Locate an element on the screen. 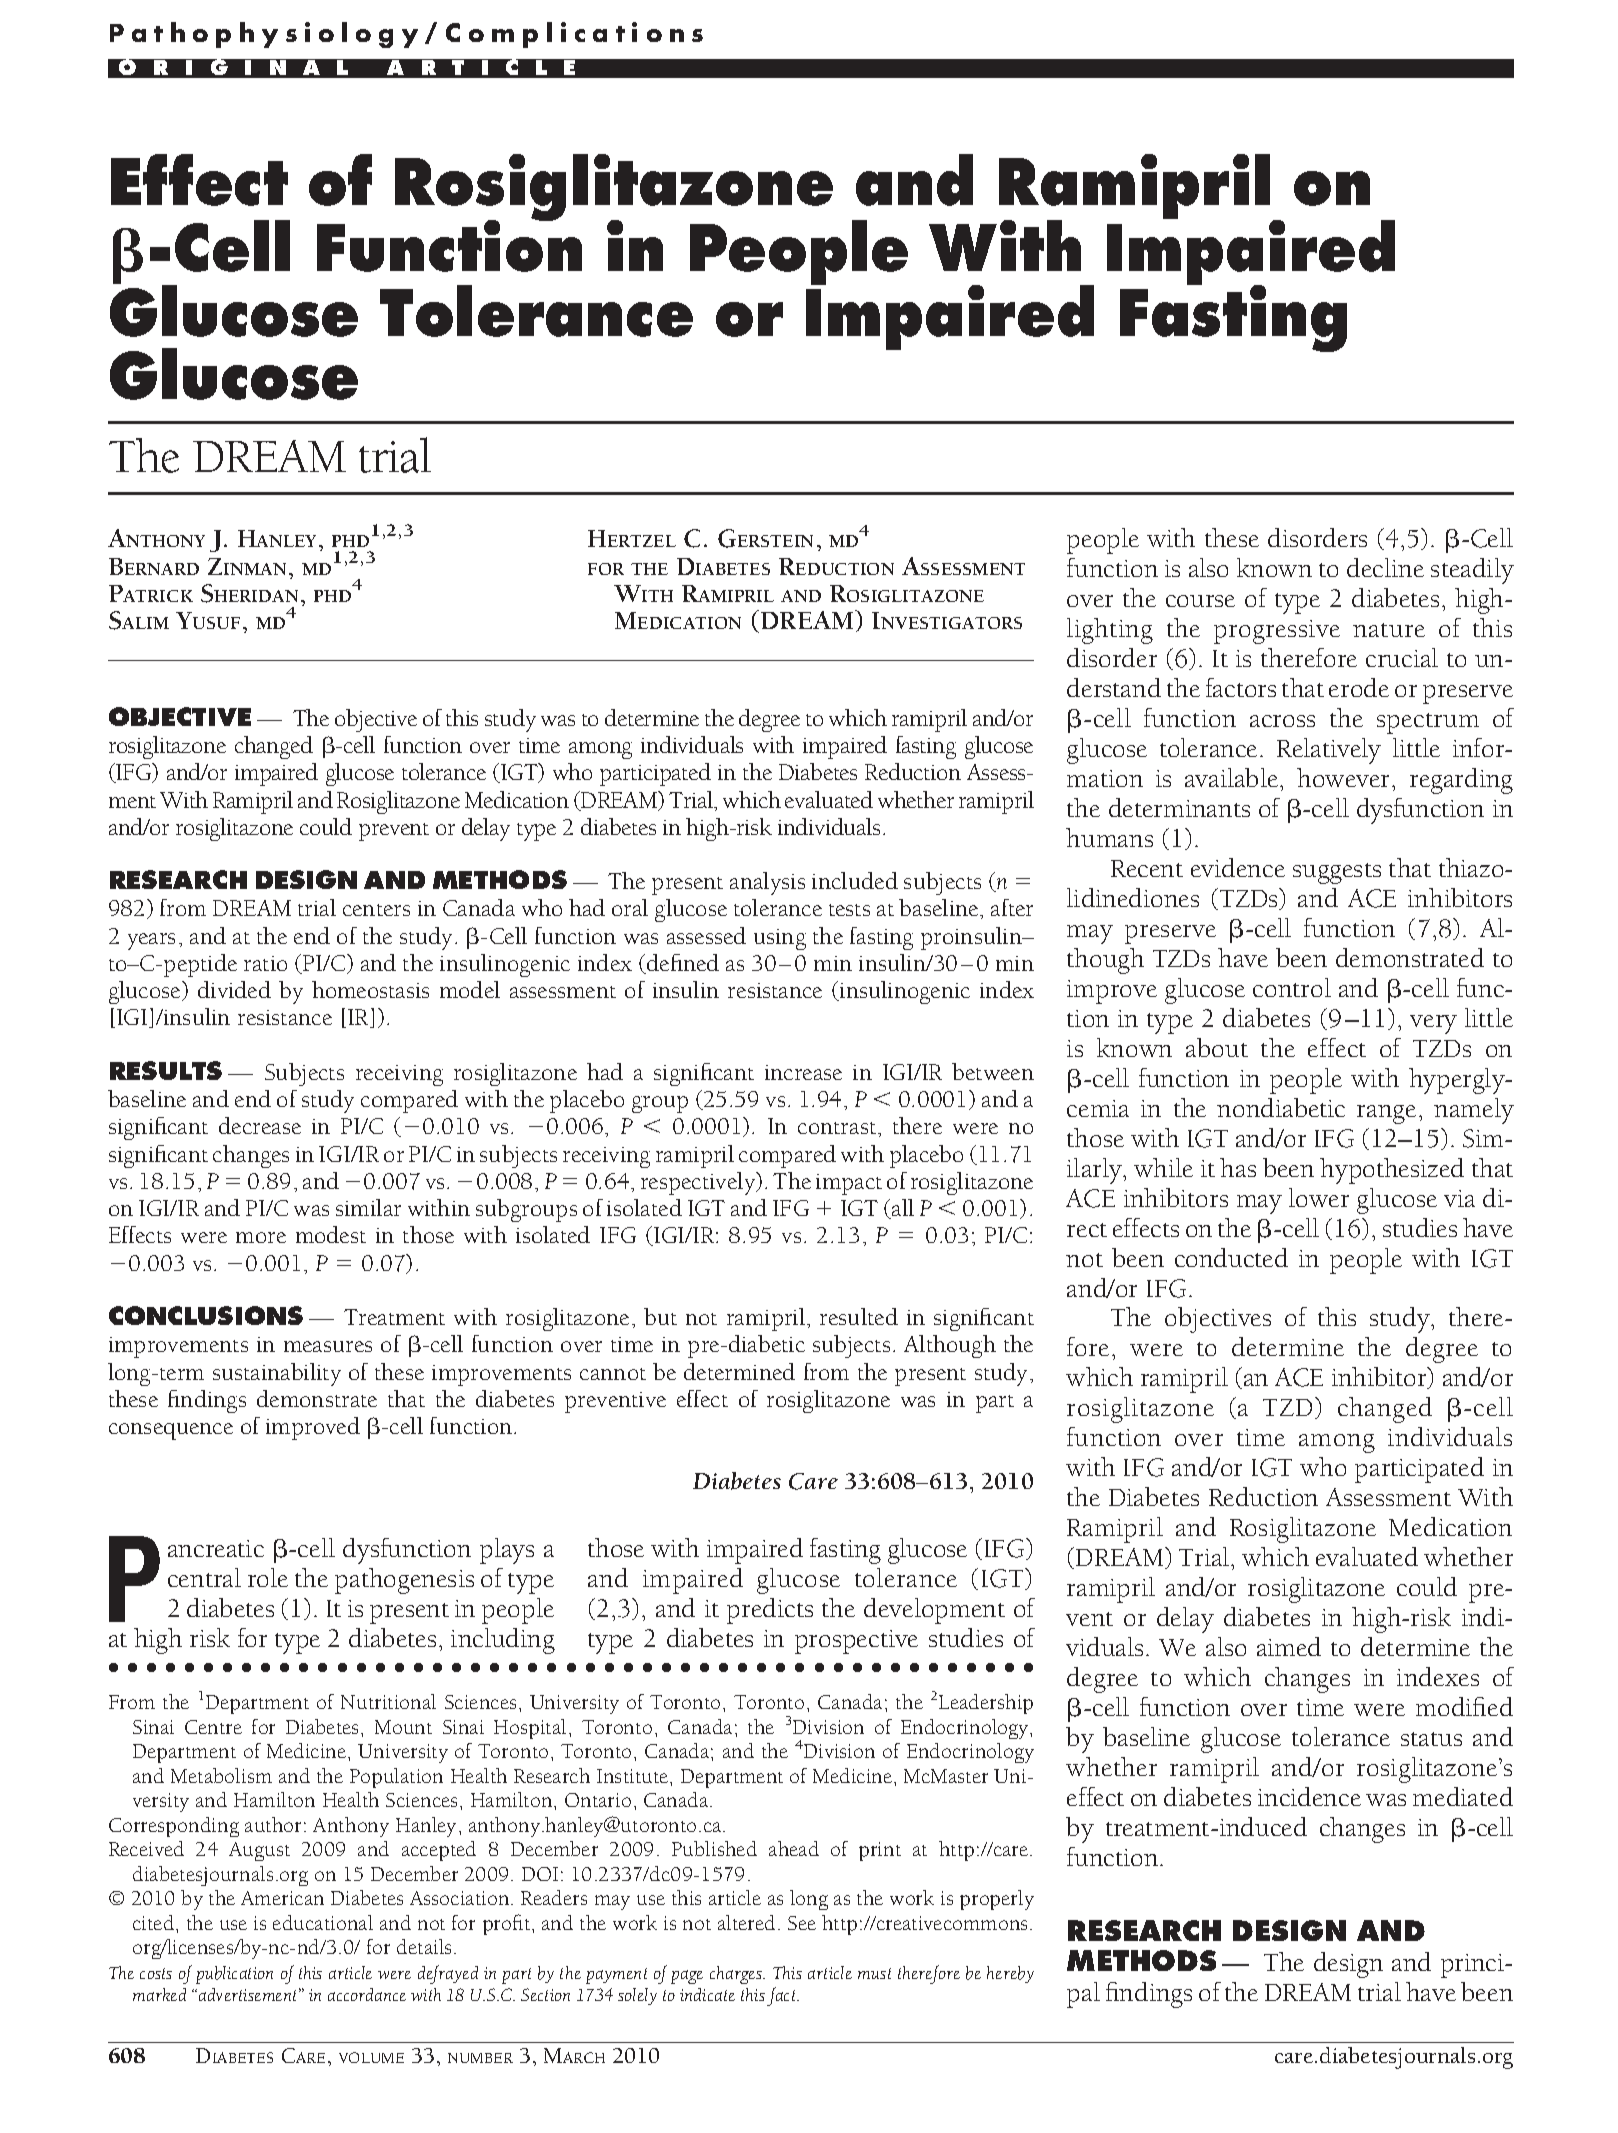  centers is located at coordinates (376, 910).
